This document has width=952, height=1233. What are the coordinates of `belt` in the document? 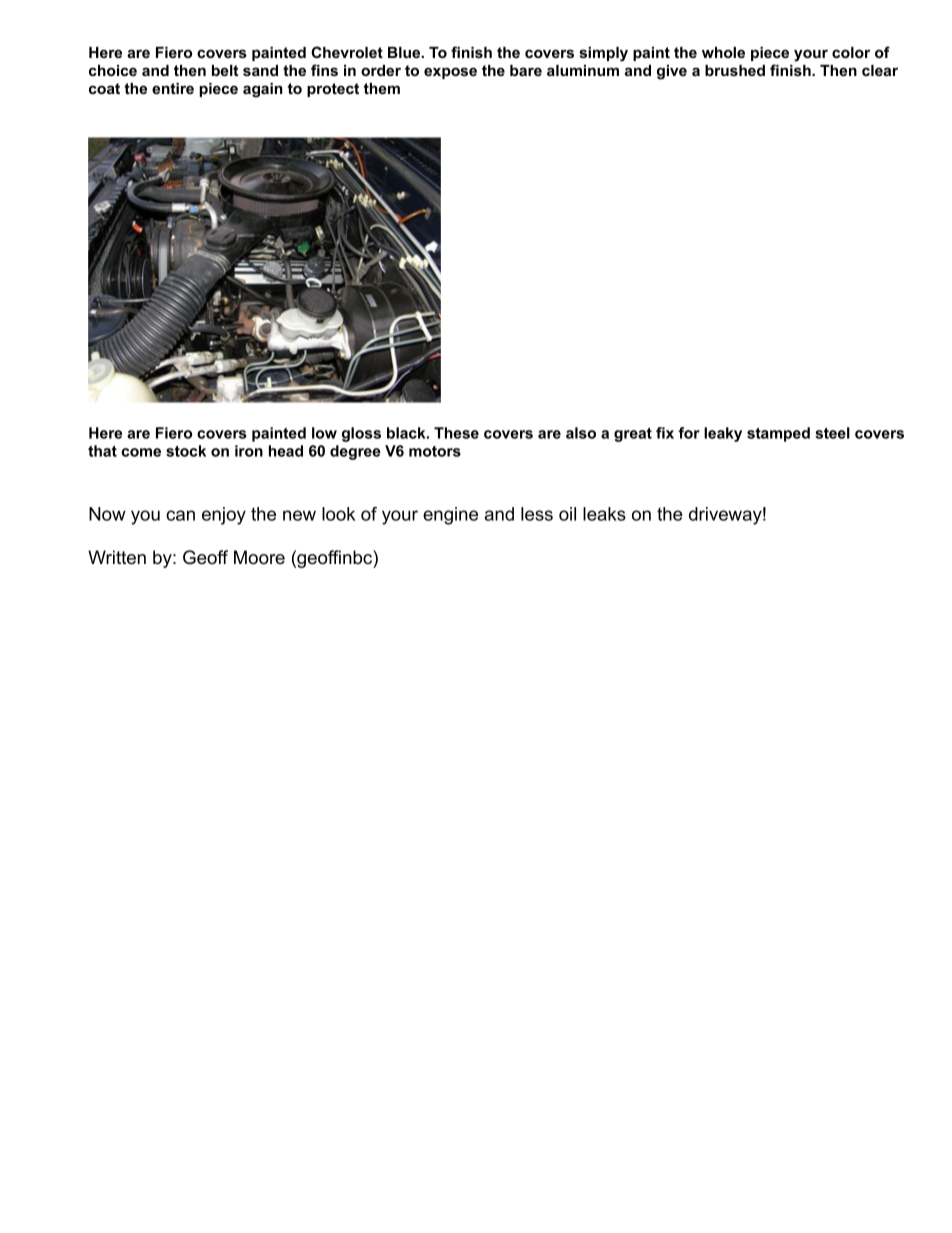 It's located at (225, 70).
